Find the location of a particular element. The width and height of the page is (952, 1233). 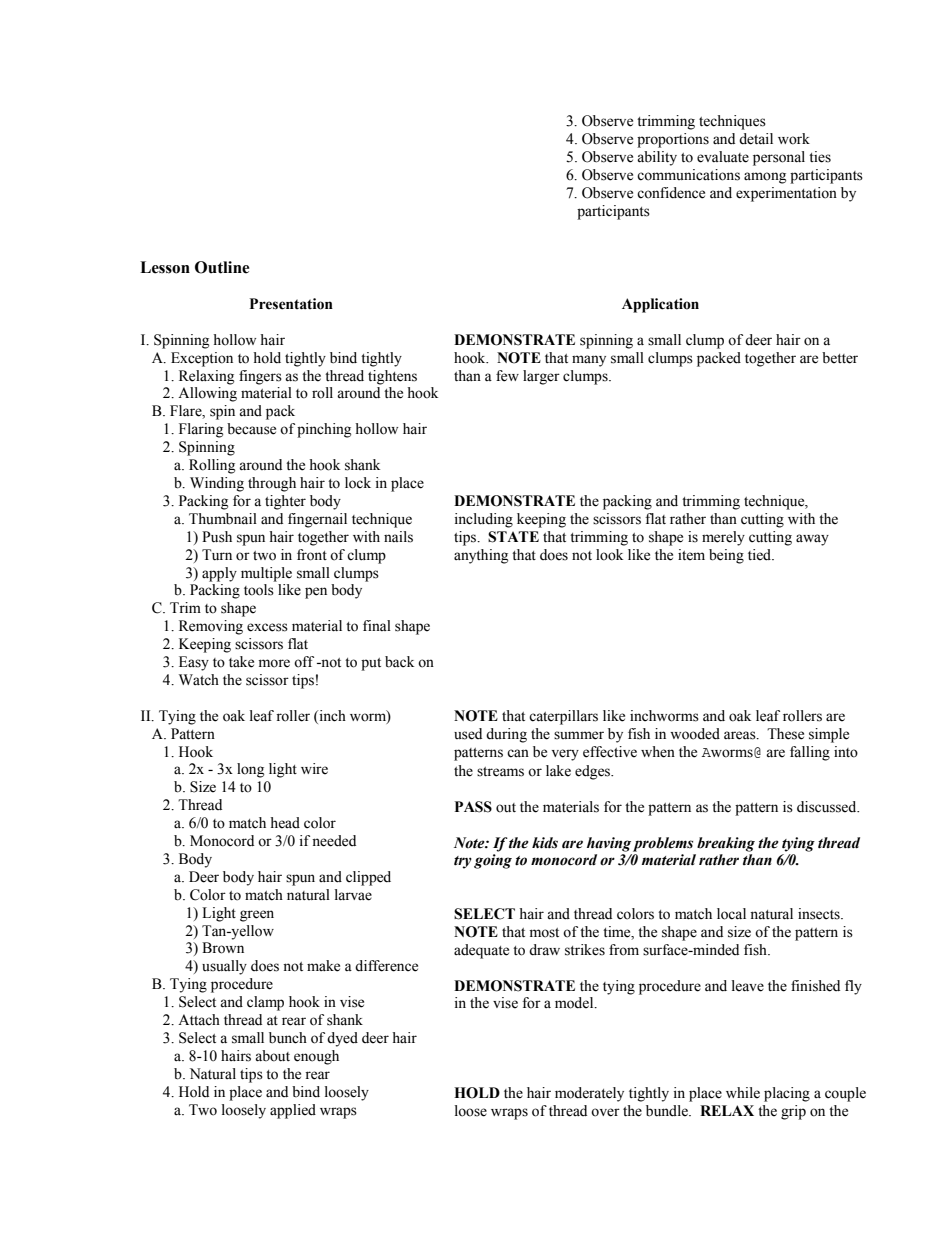

ability is located at coordinates (657, 158).
